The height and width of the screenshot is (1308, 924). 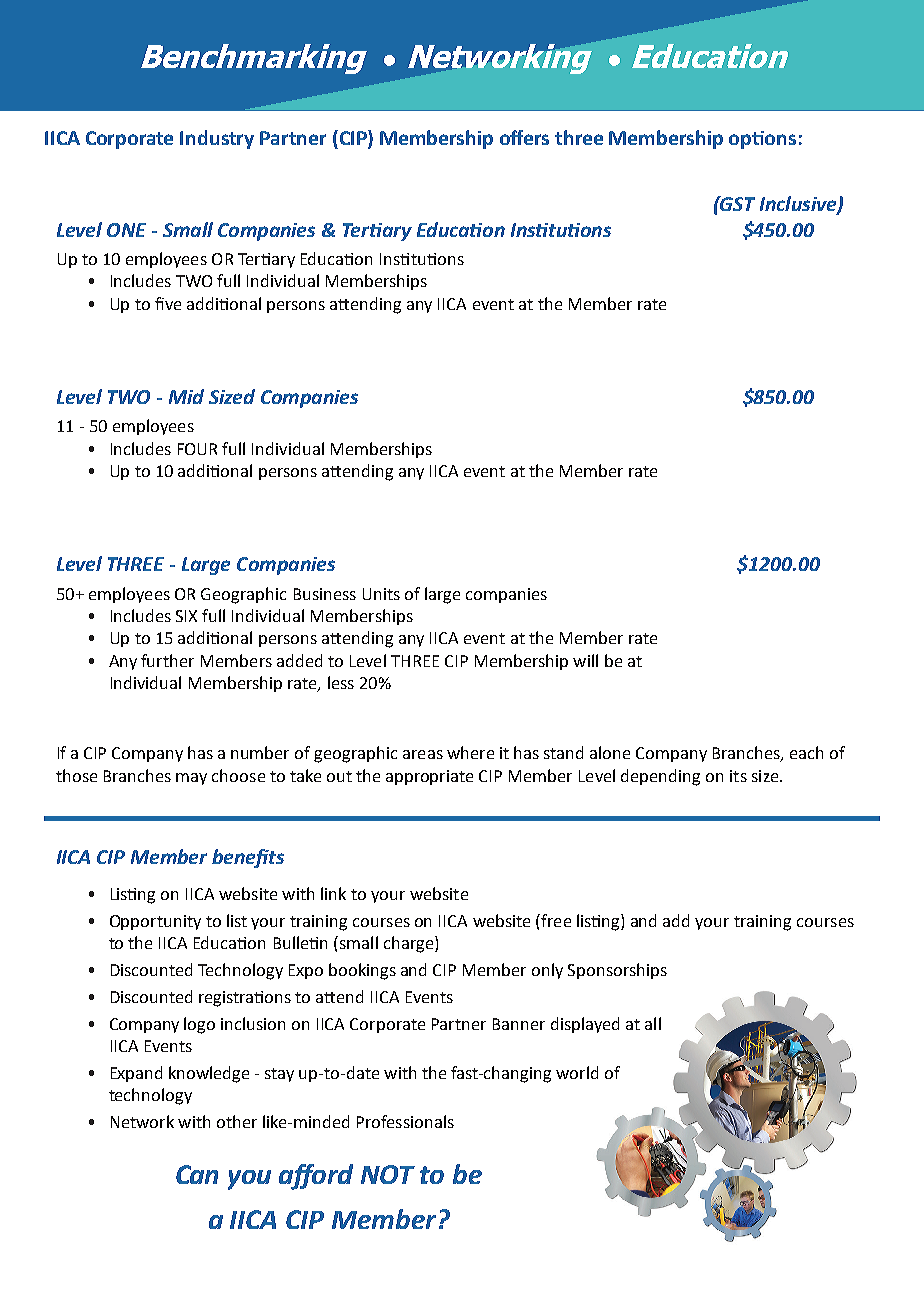 What do you see at coordinates (197, 449) in the screenshot?
I see `FOUR` at bounding box center [197, 449].
